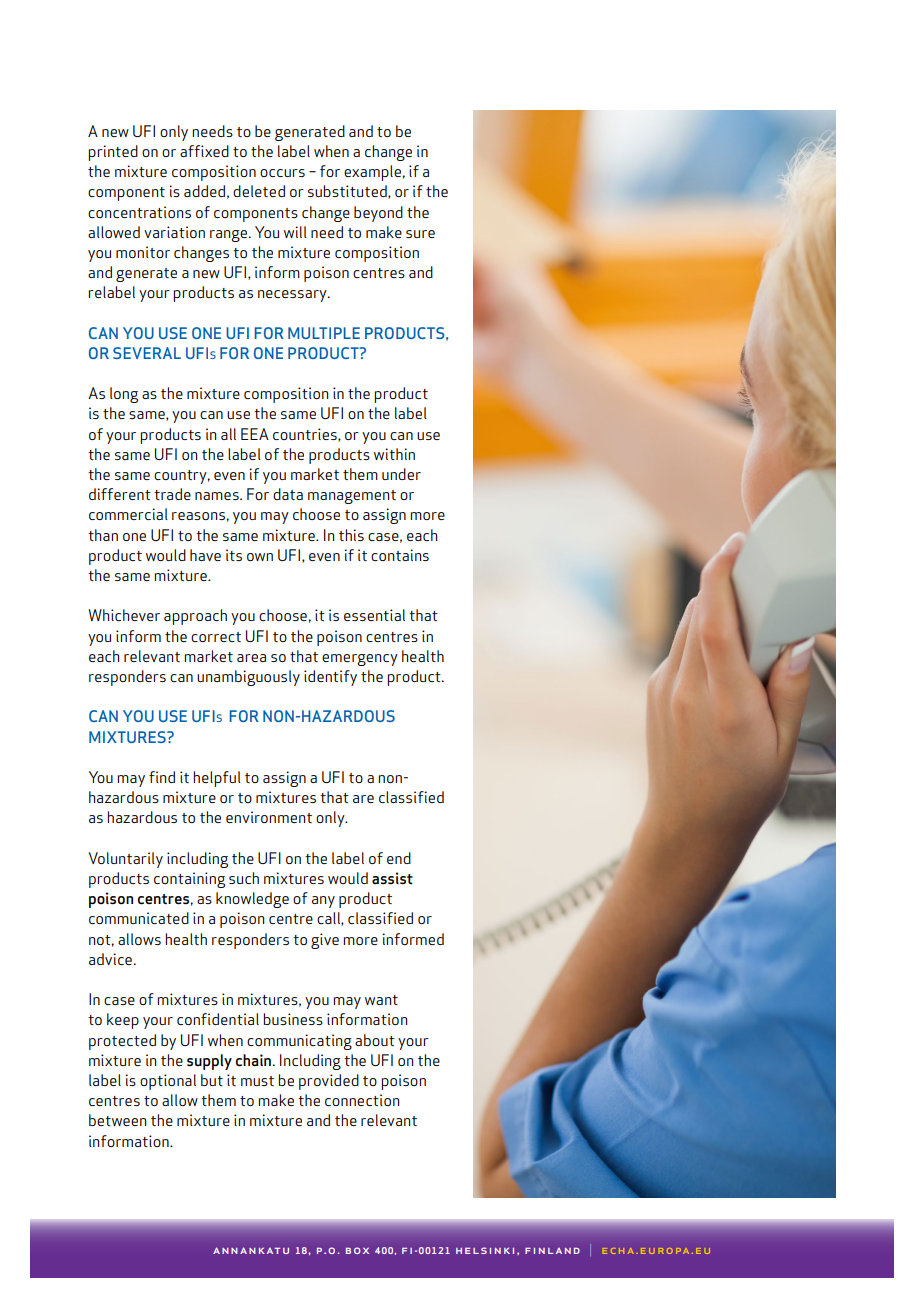 Image resolution: width=924 pixels, height=1308 pixels. I want to click on call, so click(329, 919).
